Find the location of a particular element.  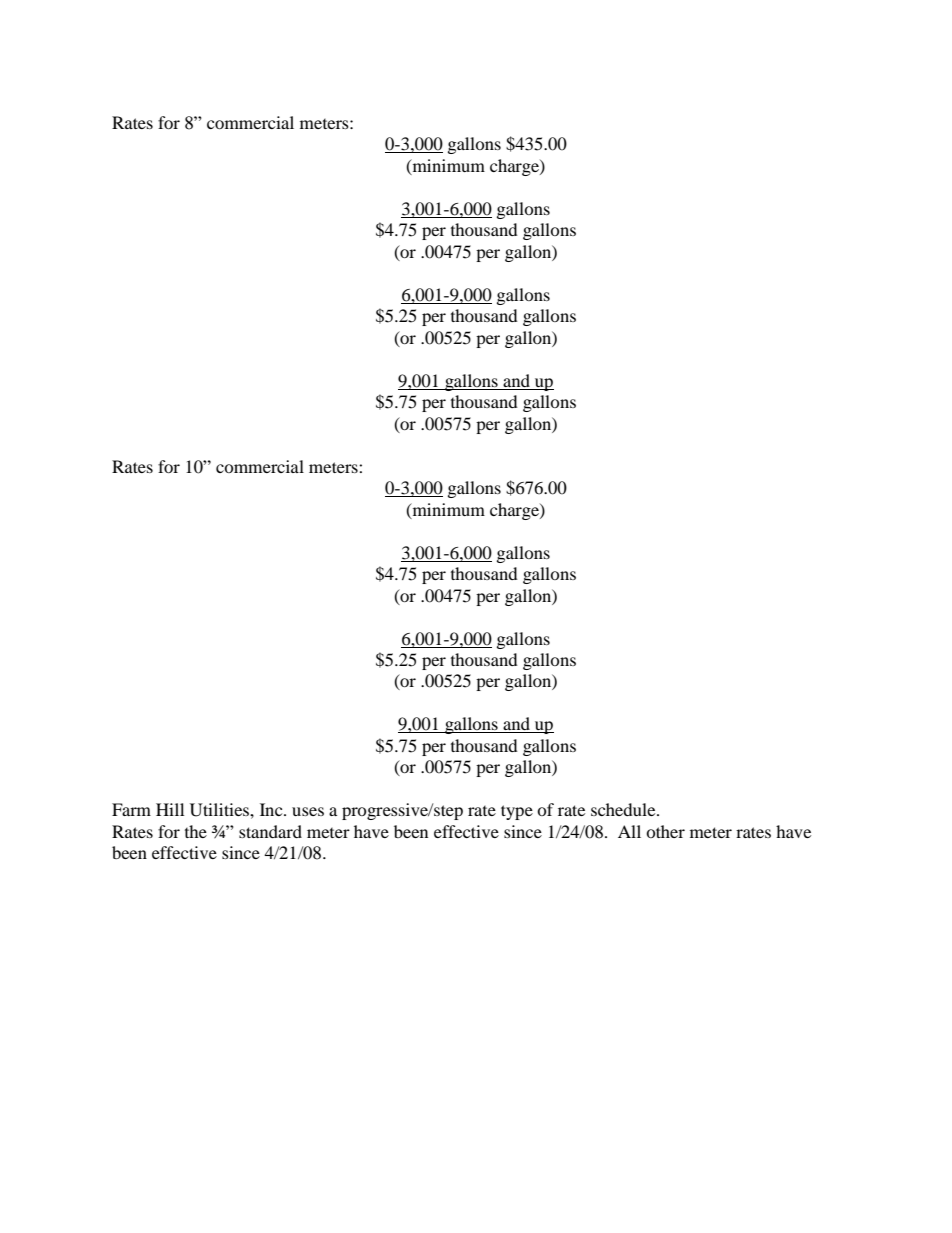

type is located at coordinates (517, 812).
